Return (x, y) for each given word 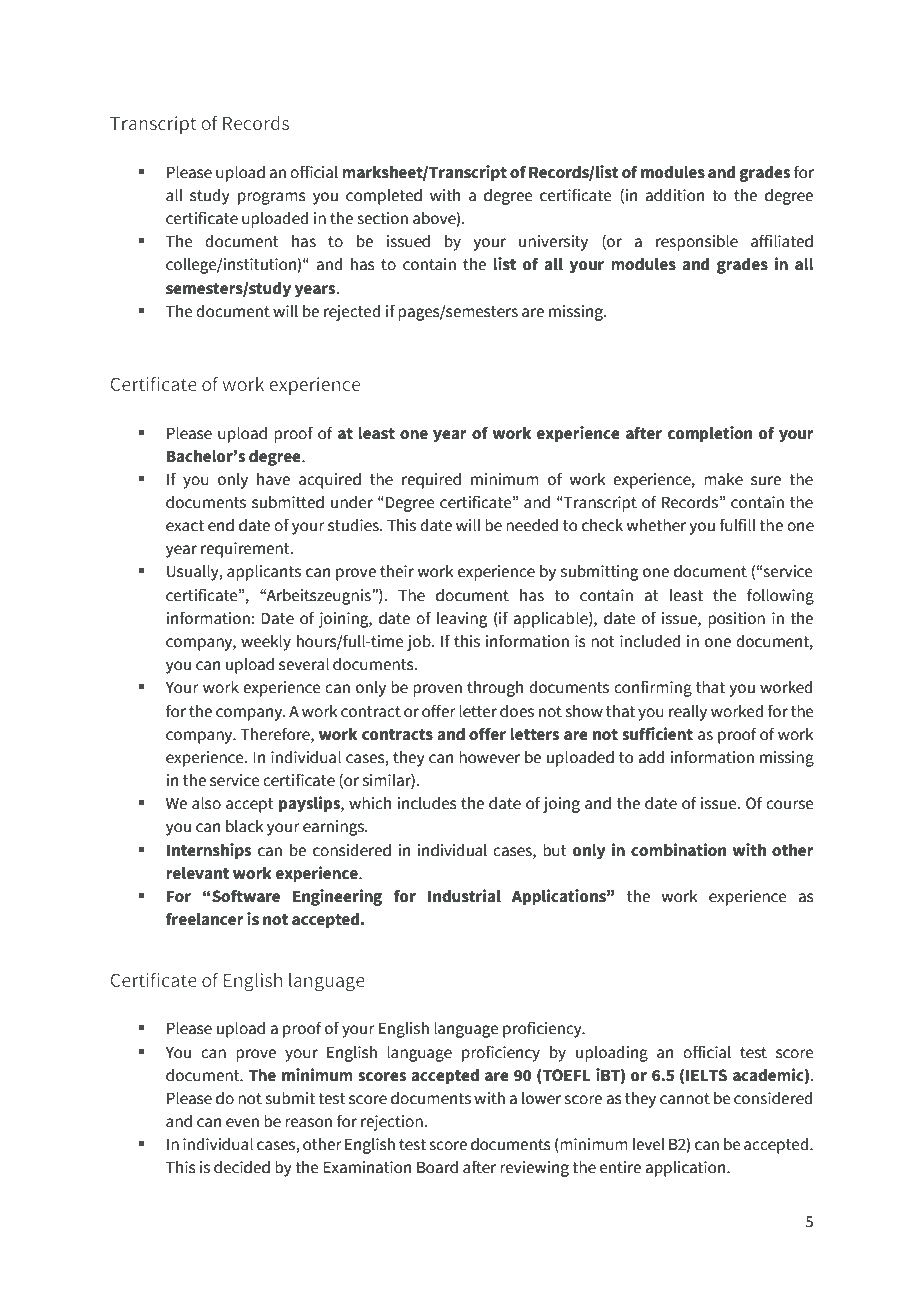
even (242, 1123)
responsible (697, 242)
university (553, 243)
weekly (266, 642)
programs (272, 198)
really (688, 712)
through (495, 688)
